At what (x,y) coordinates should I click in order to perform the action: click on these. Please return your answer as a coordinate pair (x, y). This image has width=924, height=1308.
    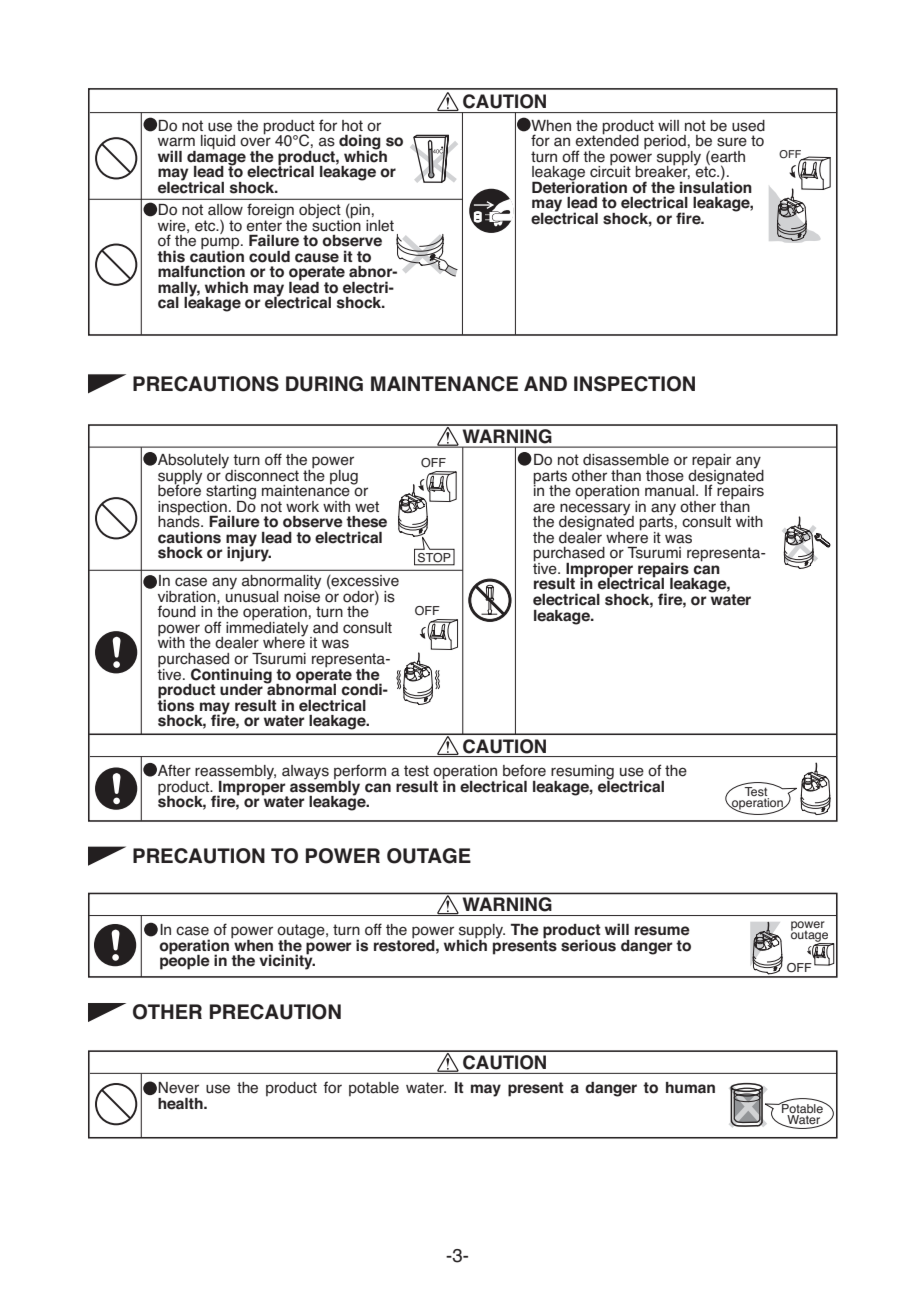
    Looking at the image, I should click on (366, 522).
